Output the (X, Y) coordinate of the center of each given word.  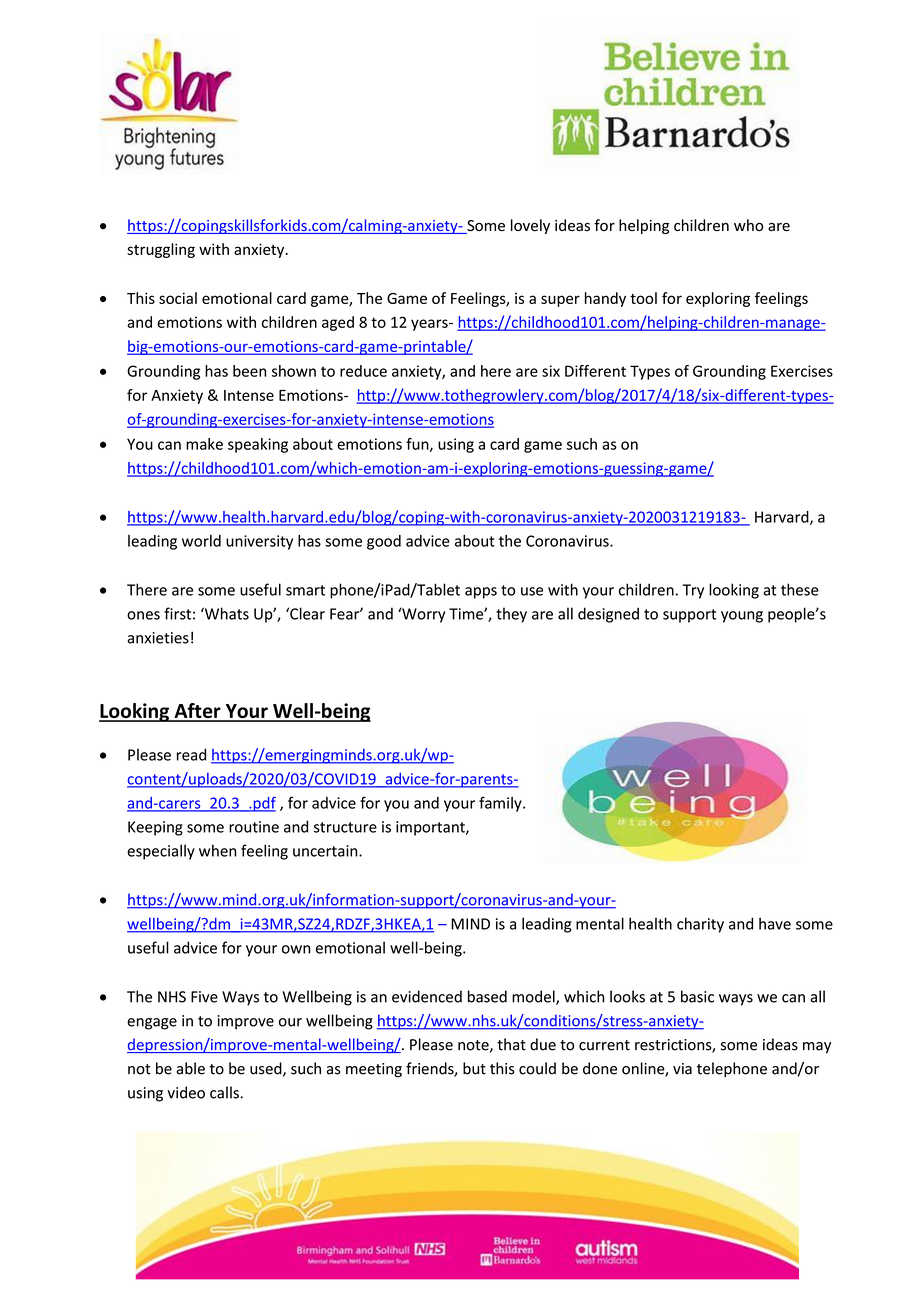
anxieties (158, 638)
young (742, 617)
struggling (161, 250)
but (474, 1068)
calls (225, 1092)
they (511, 615)
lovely (530, 226)
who (748, 225)
